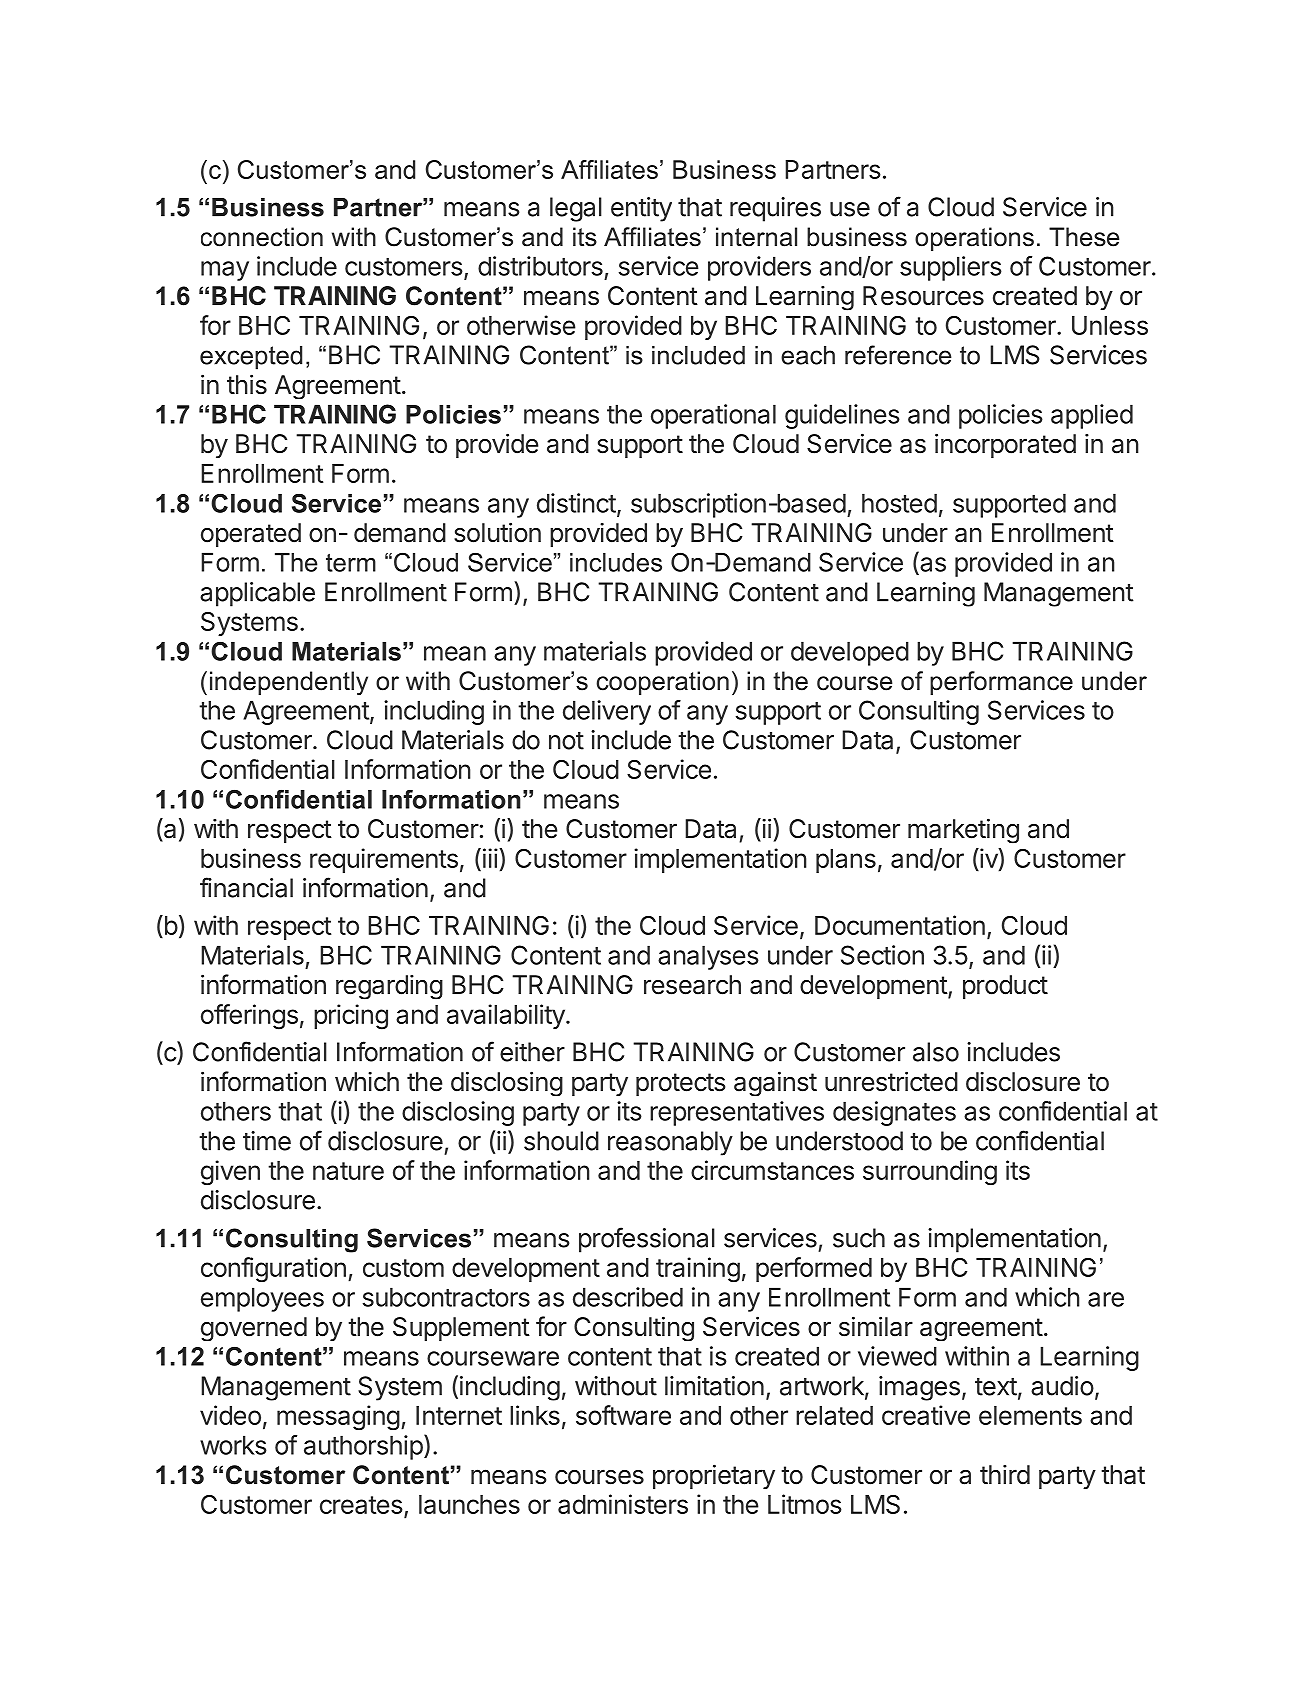 This screenshot has width=1313, height=1699. Describe the element at coordinates (289, 683) in the screenshot. I see `independently` at that location.
